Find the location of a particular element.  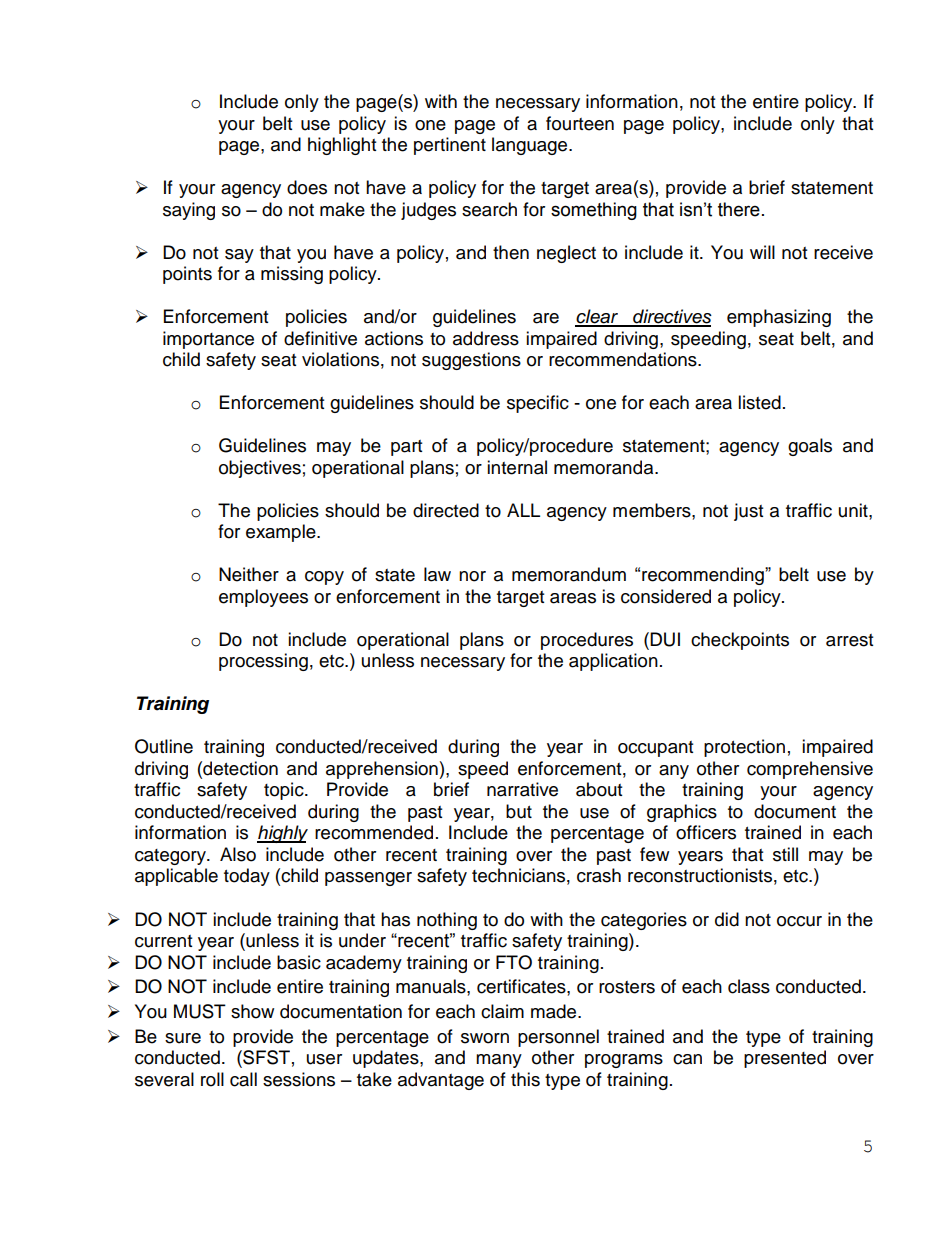

call is located at coordinates (243, 1079).
